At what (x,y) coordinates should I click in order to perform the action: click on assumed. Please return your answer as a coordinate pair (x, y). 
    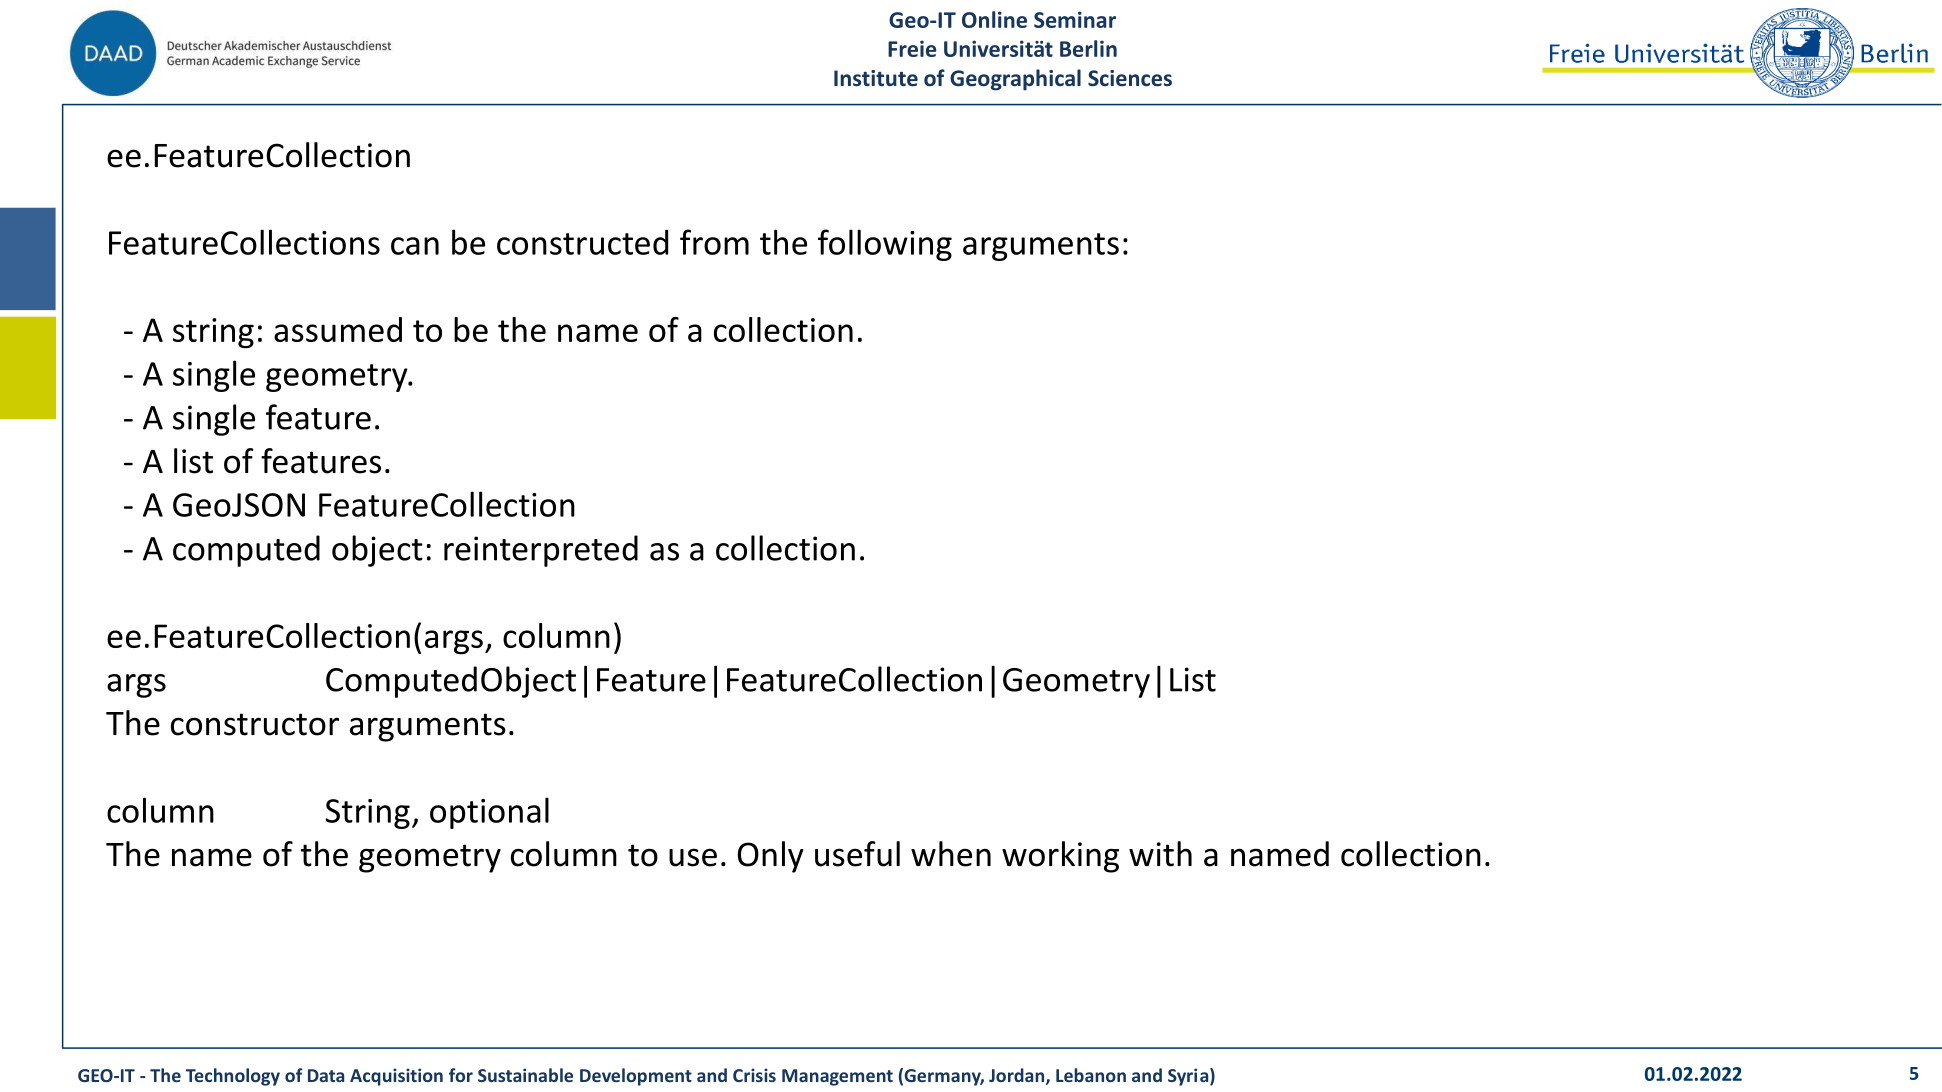
    Looking at the image, I should click on (338, 329).
